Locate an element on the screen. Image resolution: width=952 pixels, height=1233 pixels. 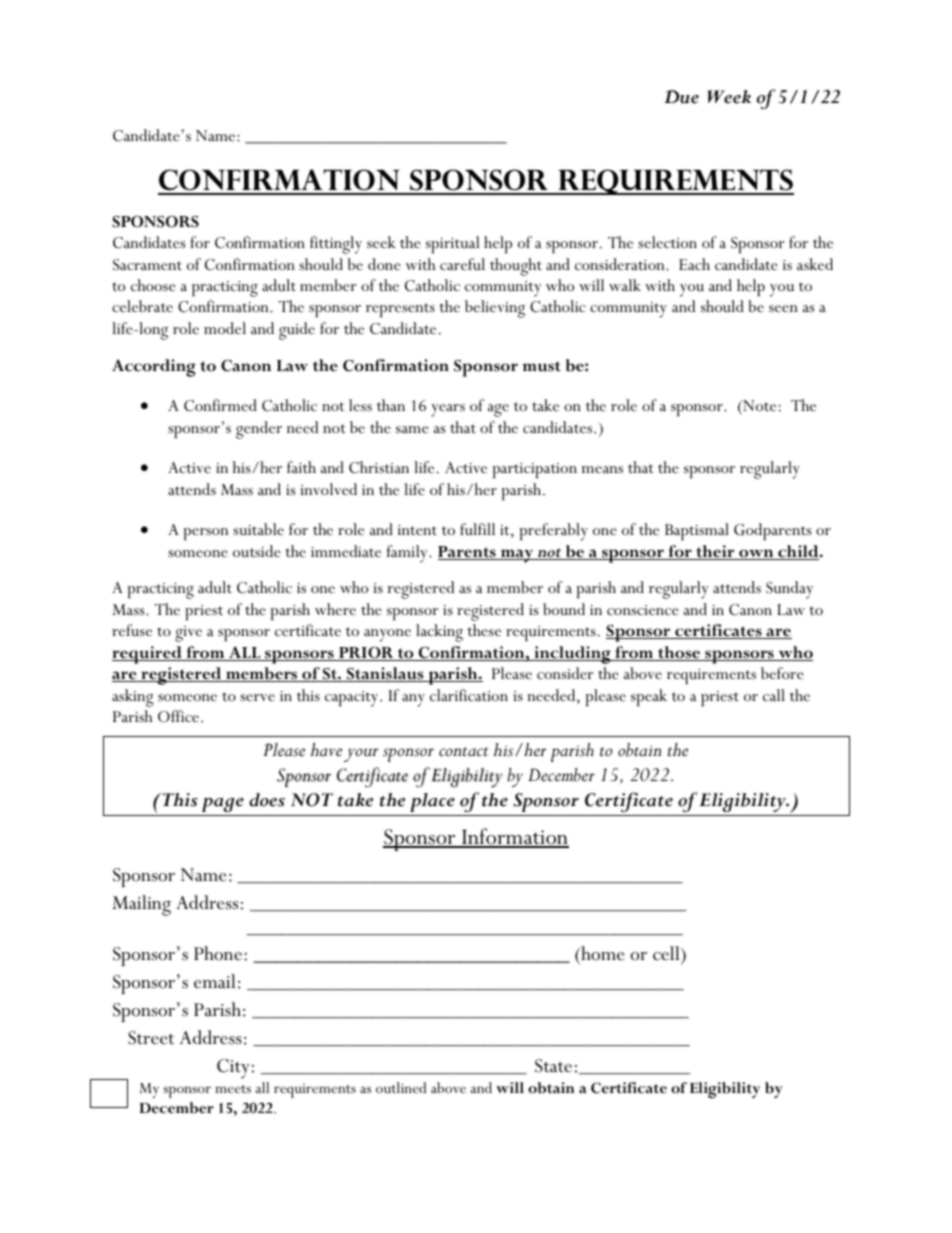
meets is located at coordinates (233, 1089).
